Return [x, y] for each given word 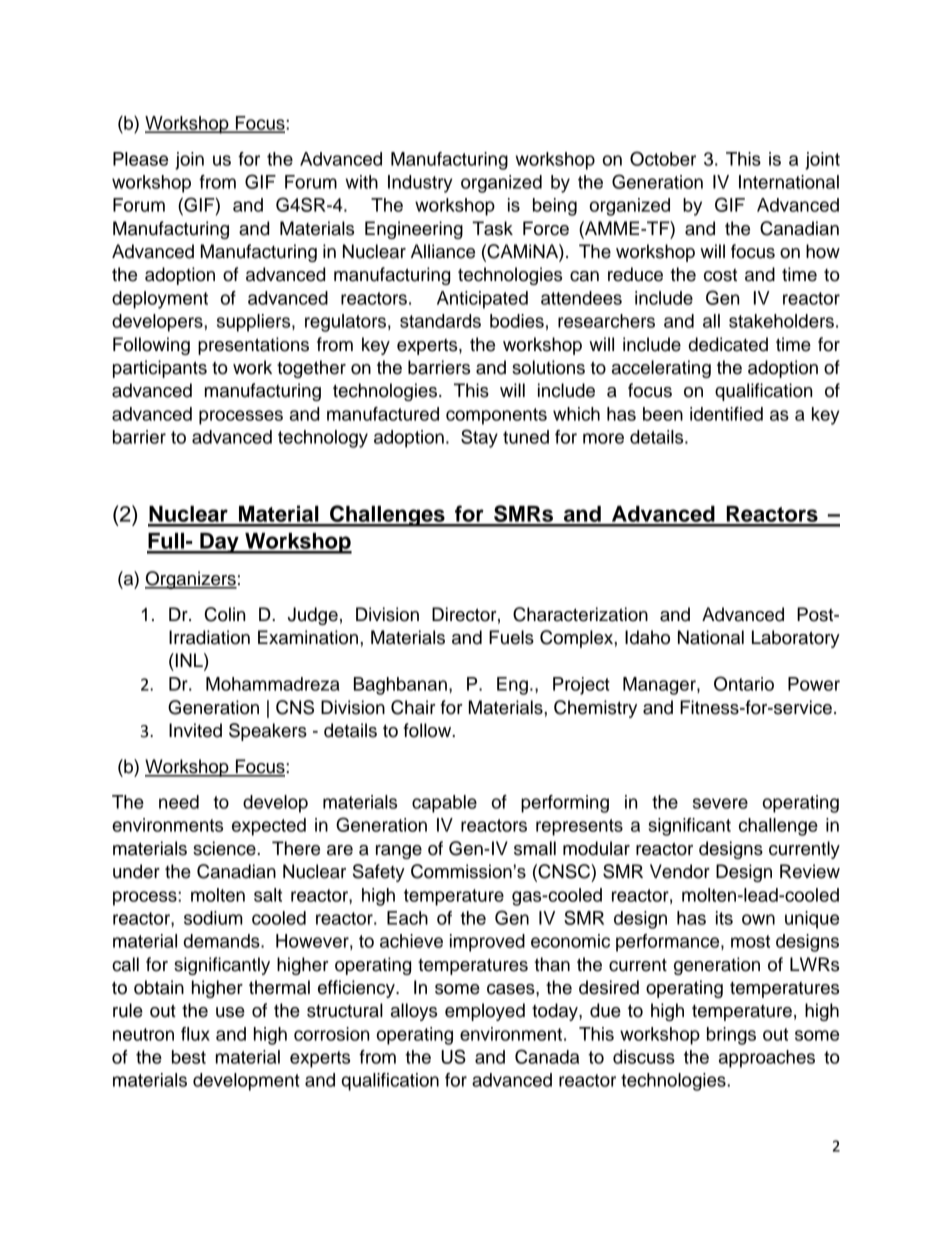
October [663, 158]
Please [140, 159]
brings [731, 1036]
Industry [420, 184]
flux [195, 1034]
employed [485, 1012]
